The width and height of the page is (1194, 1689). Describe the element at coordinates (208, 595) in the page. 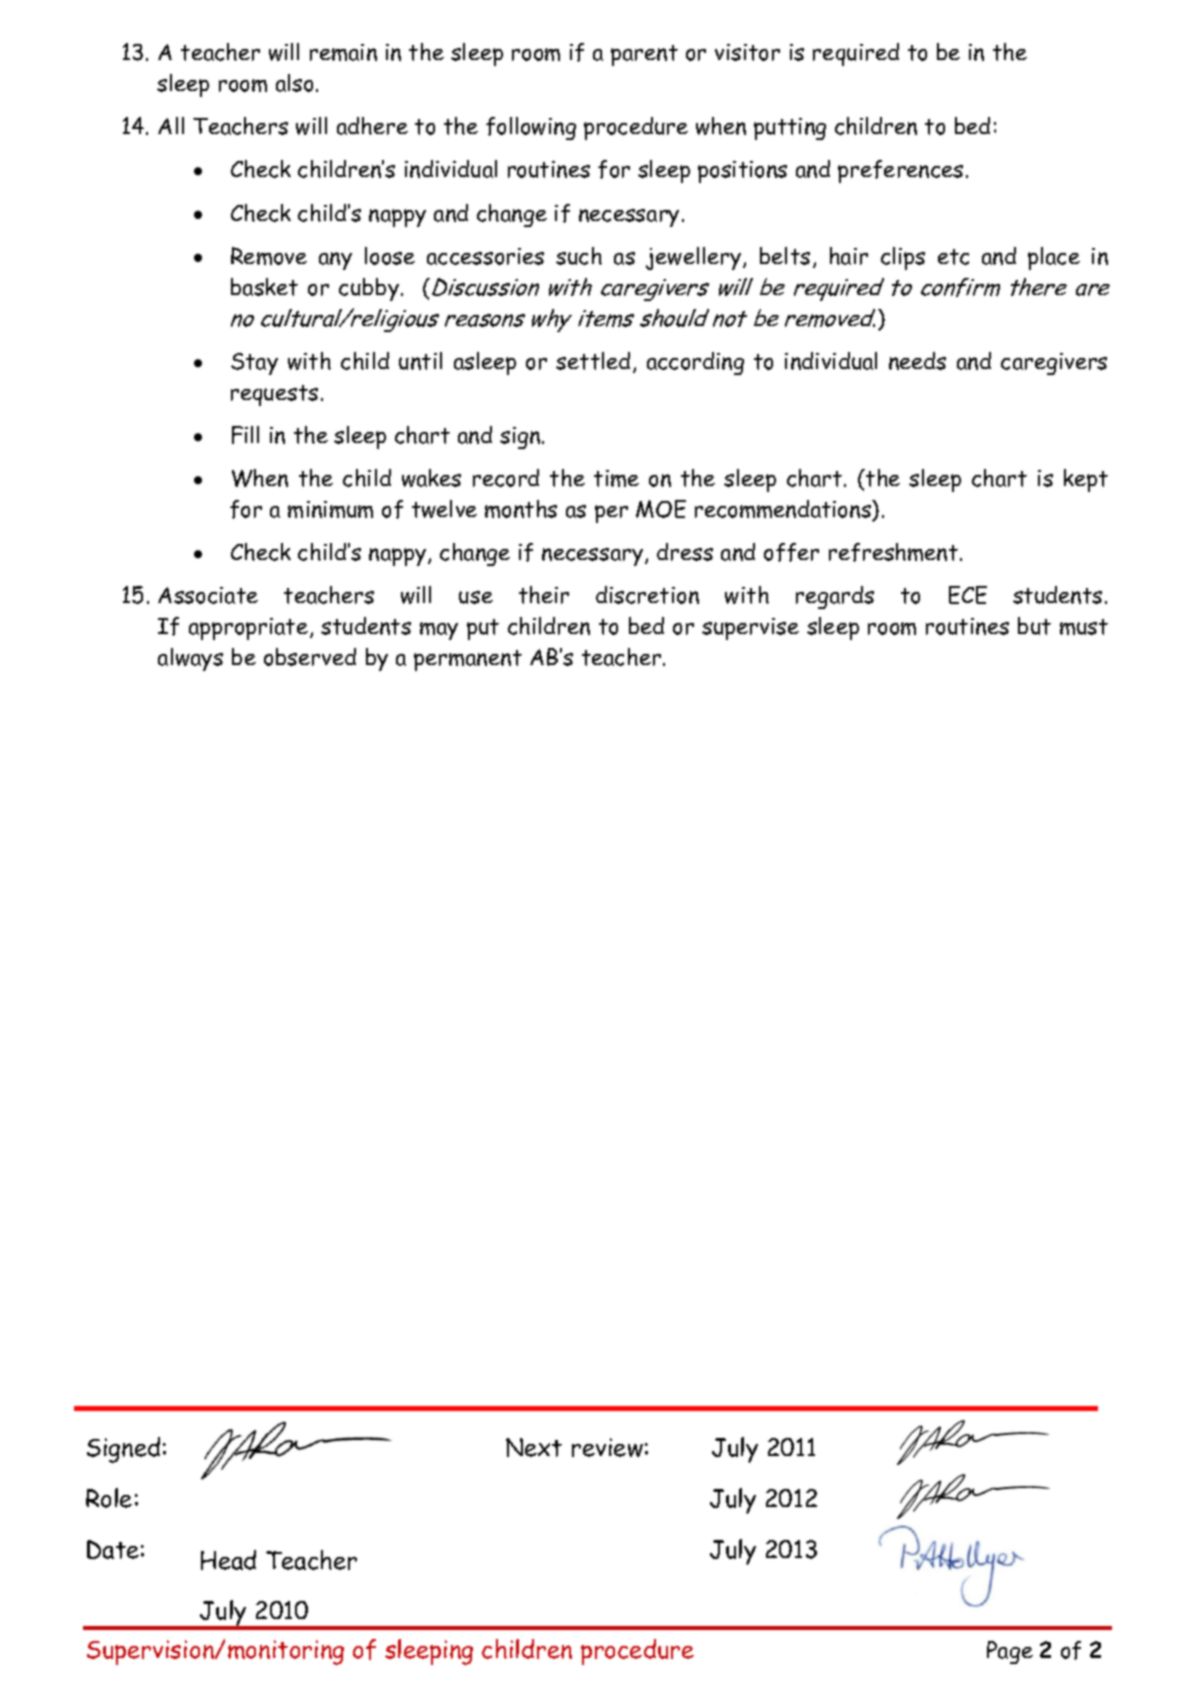

I see `Associate` at that location.
